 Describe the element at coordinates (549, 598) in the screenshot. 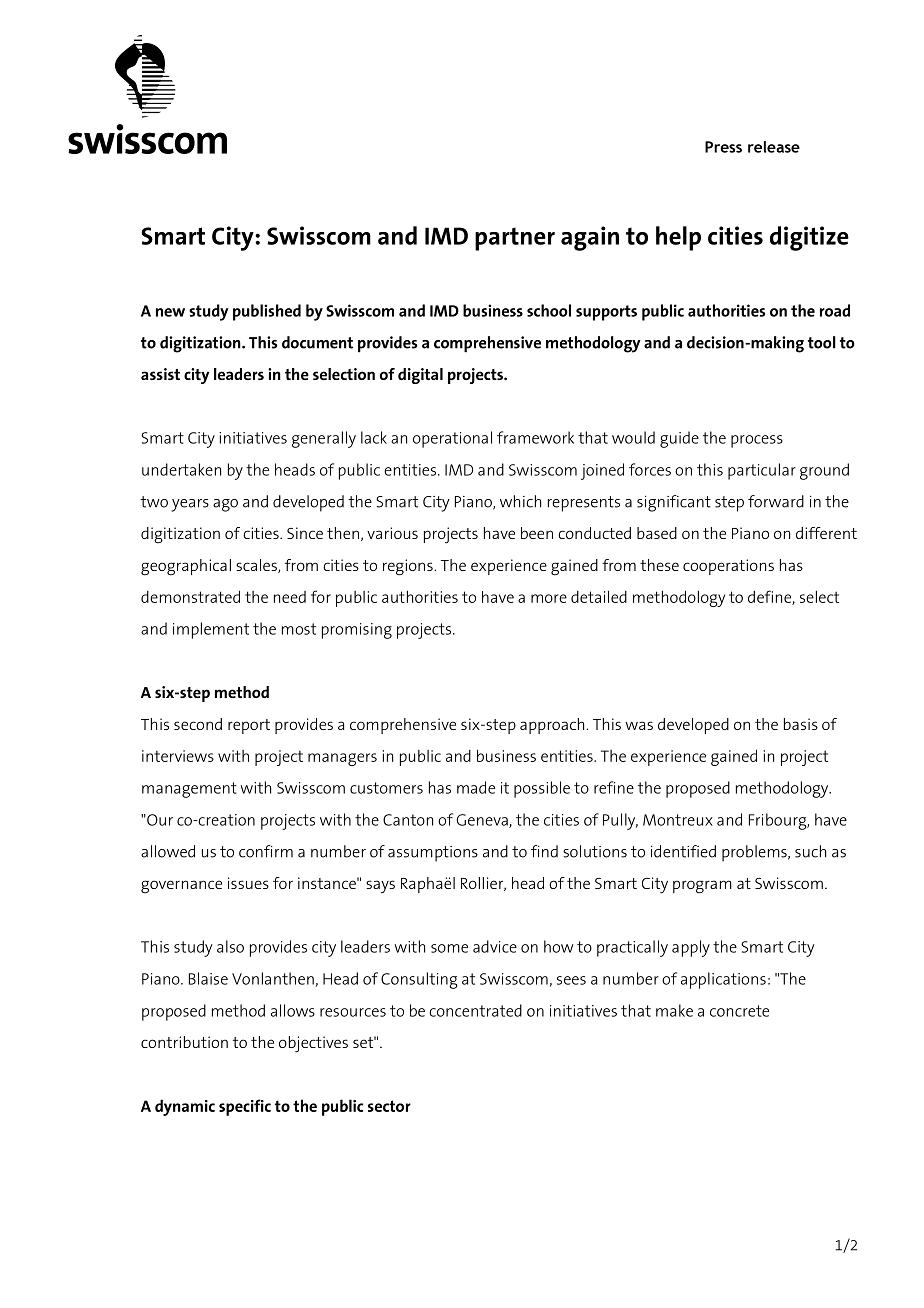

I see `more` at that location.
